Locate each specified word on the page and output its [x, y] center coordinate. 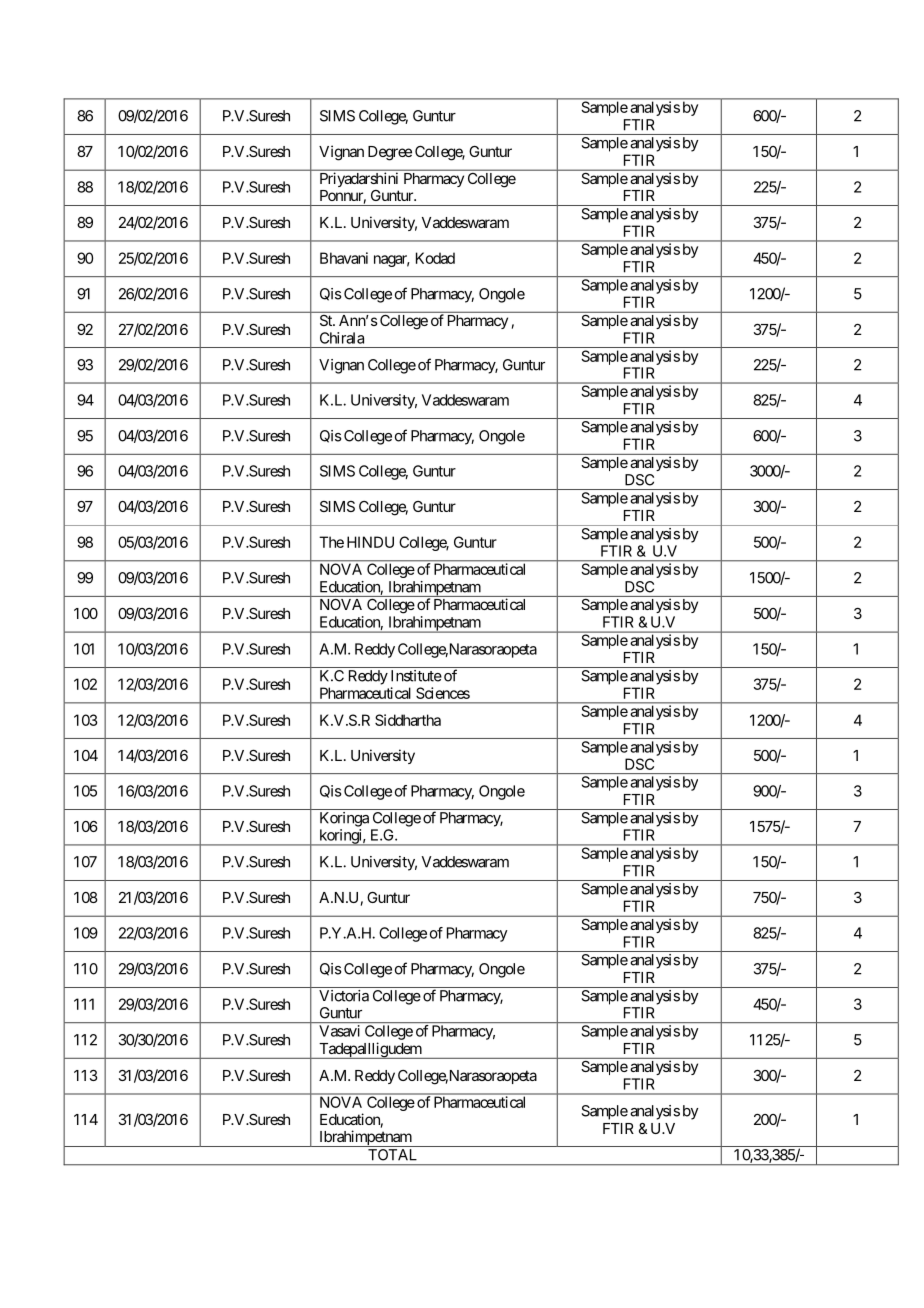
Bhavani [344, 258]
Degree [390, 153]
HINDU [370, 542]
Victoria [344, 996]
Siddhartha [408, 720]
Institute [416, 676]
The [331, 542]
